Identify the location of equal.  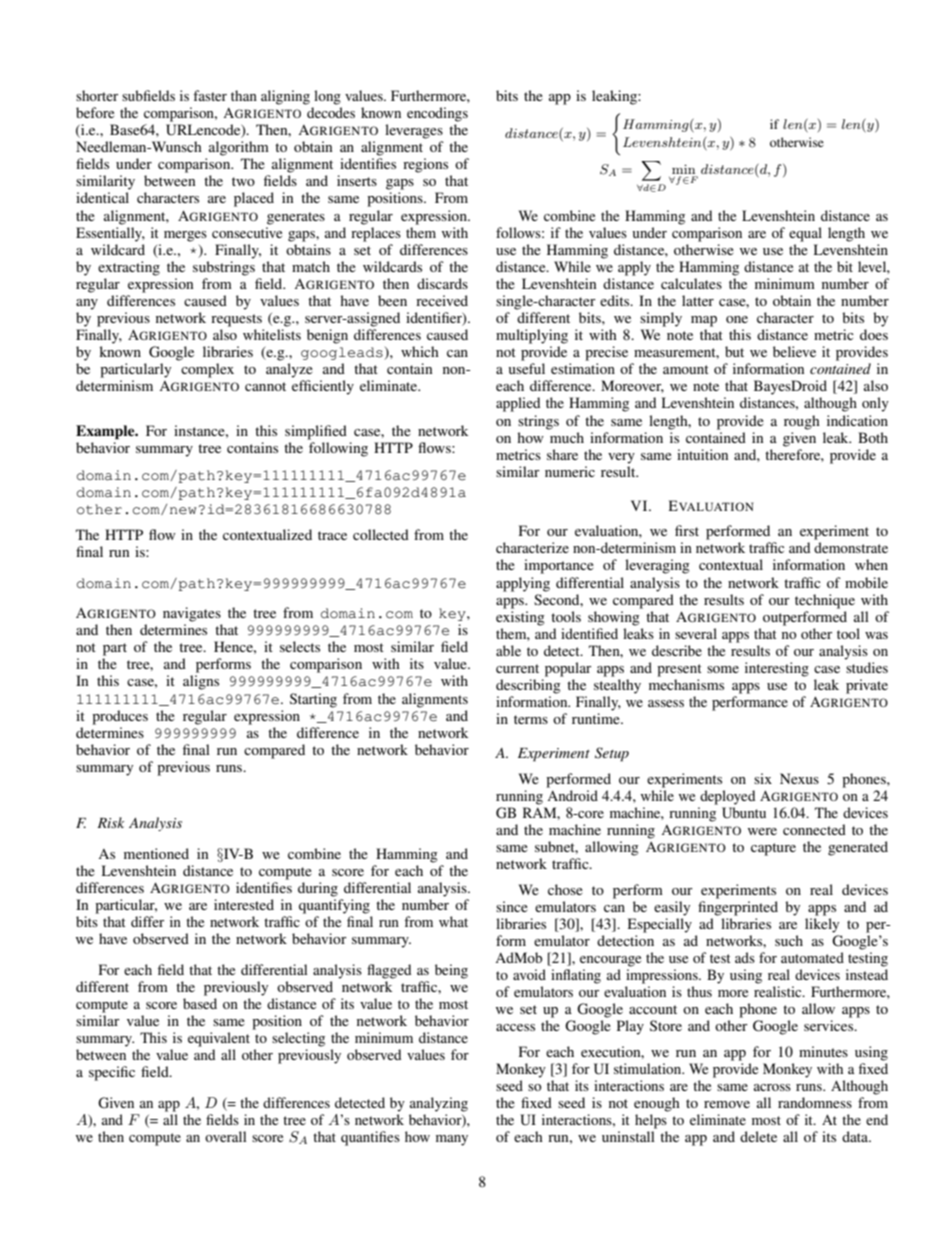
(805, 234).
